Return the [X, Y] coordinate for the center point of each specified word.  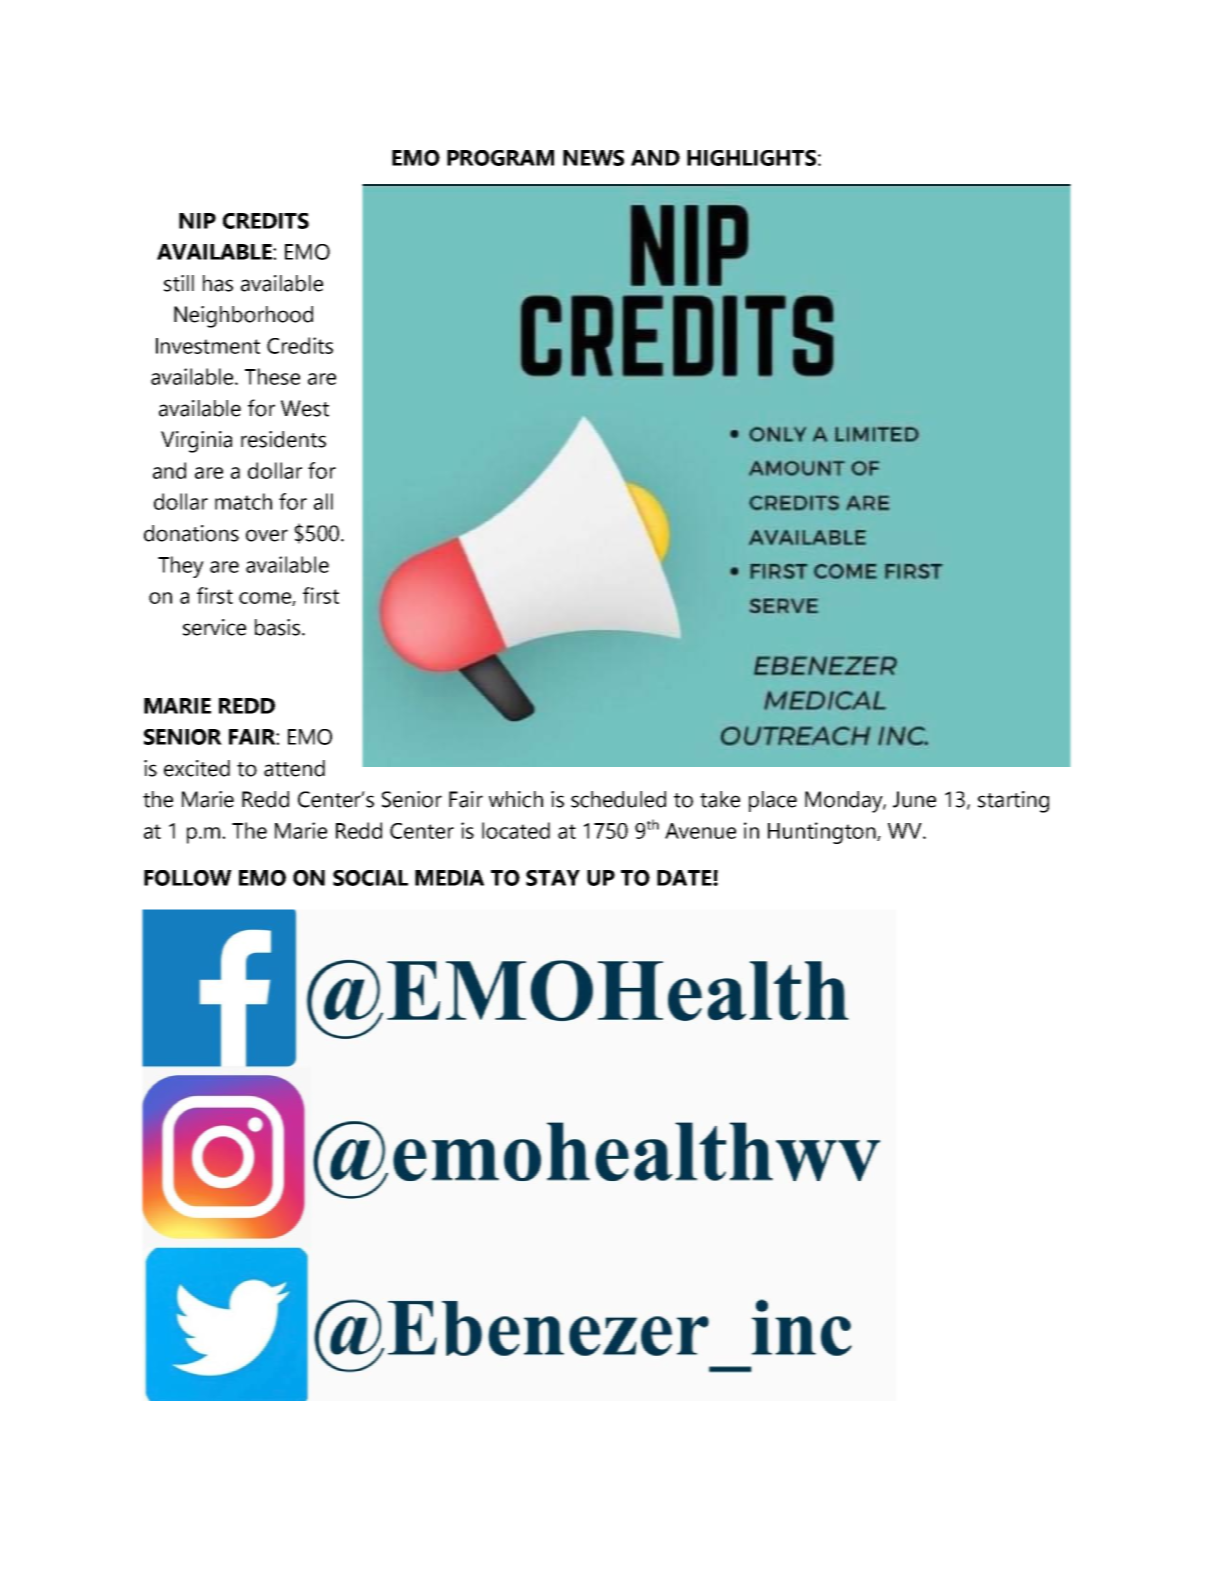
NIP [197, 221]
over [267, 535]
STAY [553, 878]
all [323, 501]
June [914, 799]
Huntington [823, 833]
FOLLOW [188, 878]
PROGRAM [500, 158]
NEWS [593, 158]
